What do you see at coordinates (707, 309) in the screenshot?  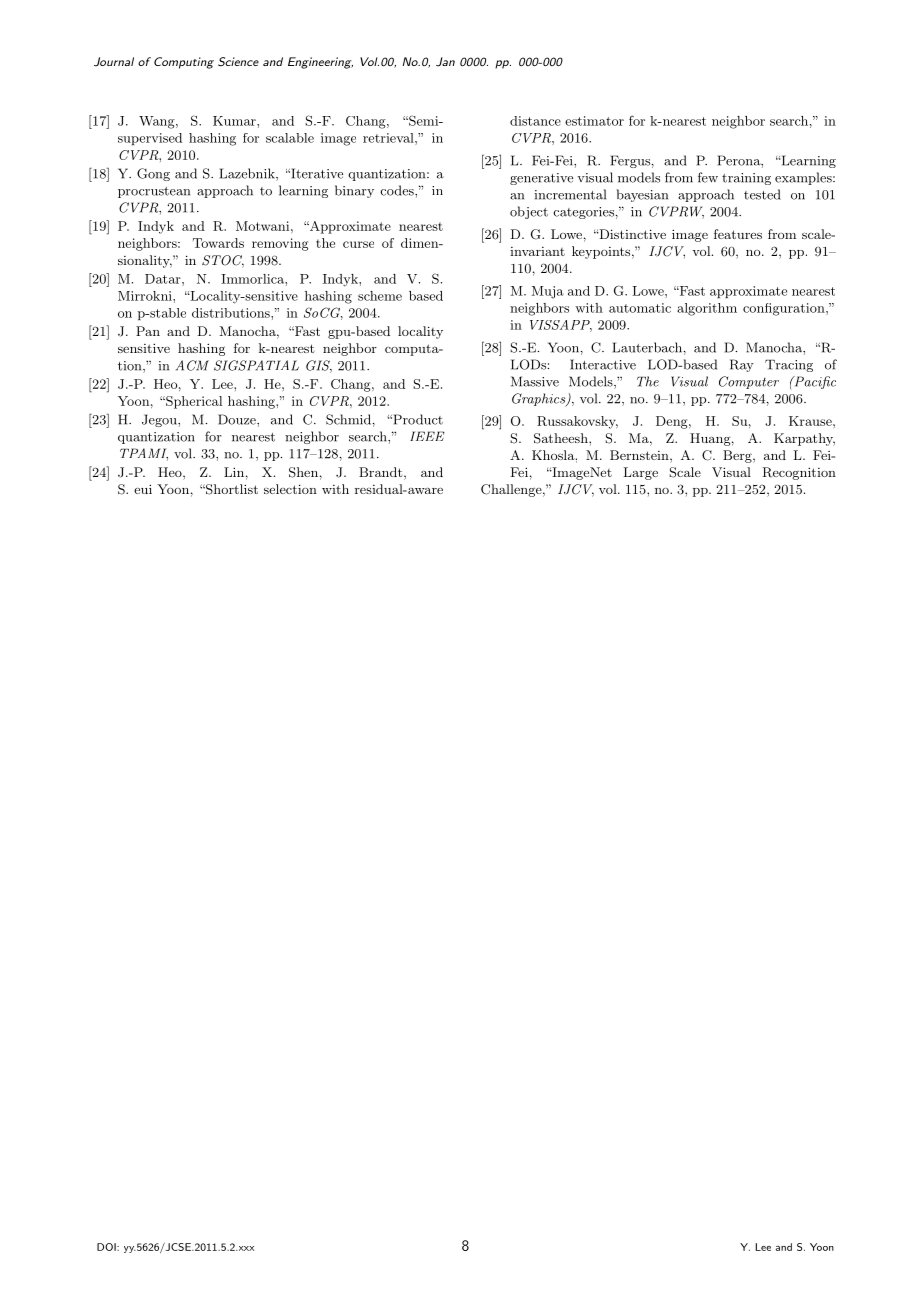 I see `algorithm` at bounding box center [707, 309].
